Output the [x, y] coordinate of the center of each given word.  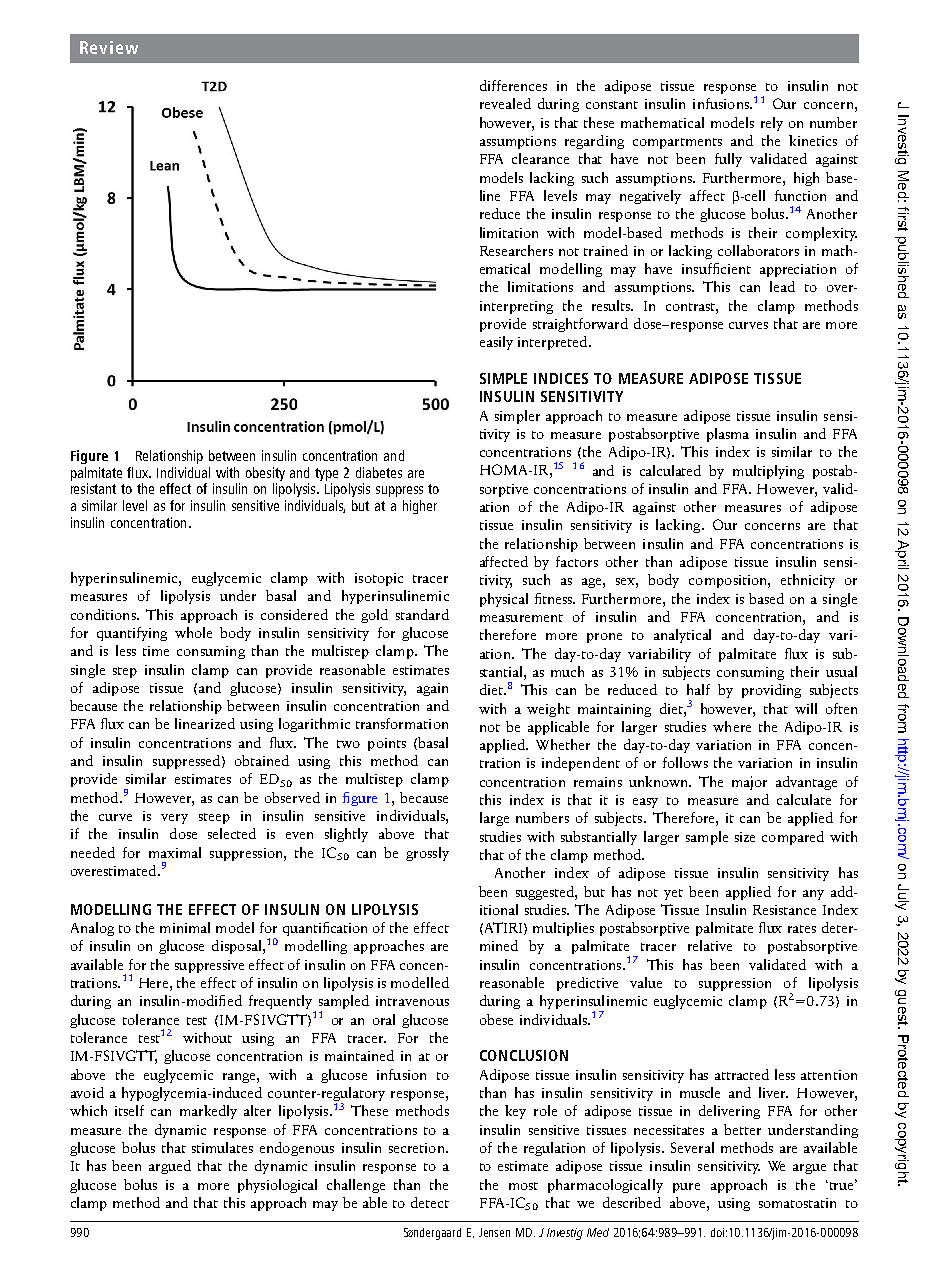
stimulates [222, 1147]
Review [109, 47]
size [745, 837]
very [174, 819]
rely [772, 124]
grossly [427, 854]
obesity [265, 474]
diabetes [379, 472]
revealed [505, 103]
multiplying [768, 472]
